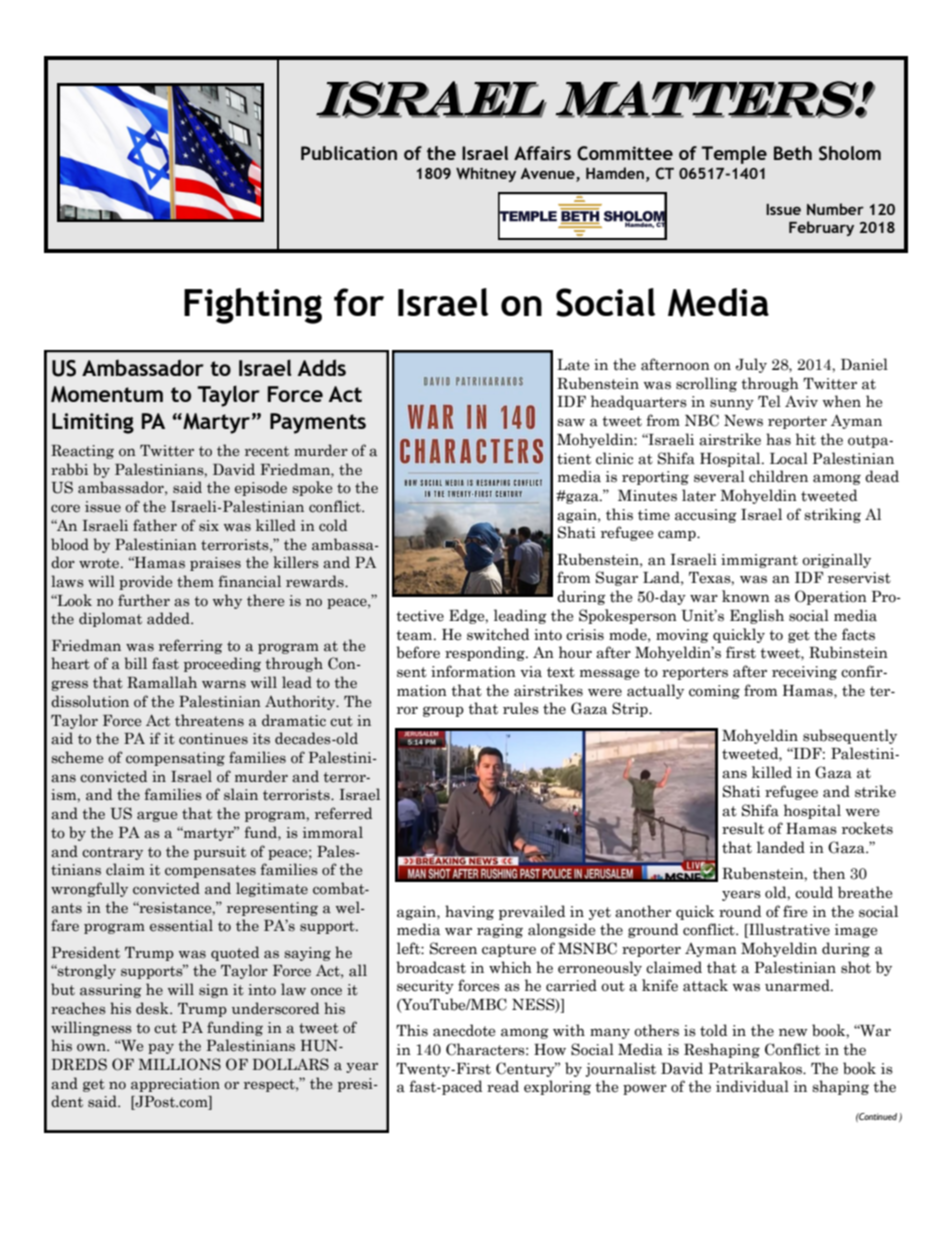 Image resolution: width=952 pixels, height=1233 pixels. Describe the element at coordinates (778, 476) in the image. I see `children` at that location.
